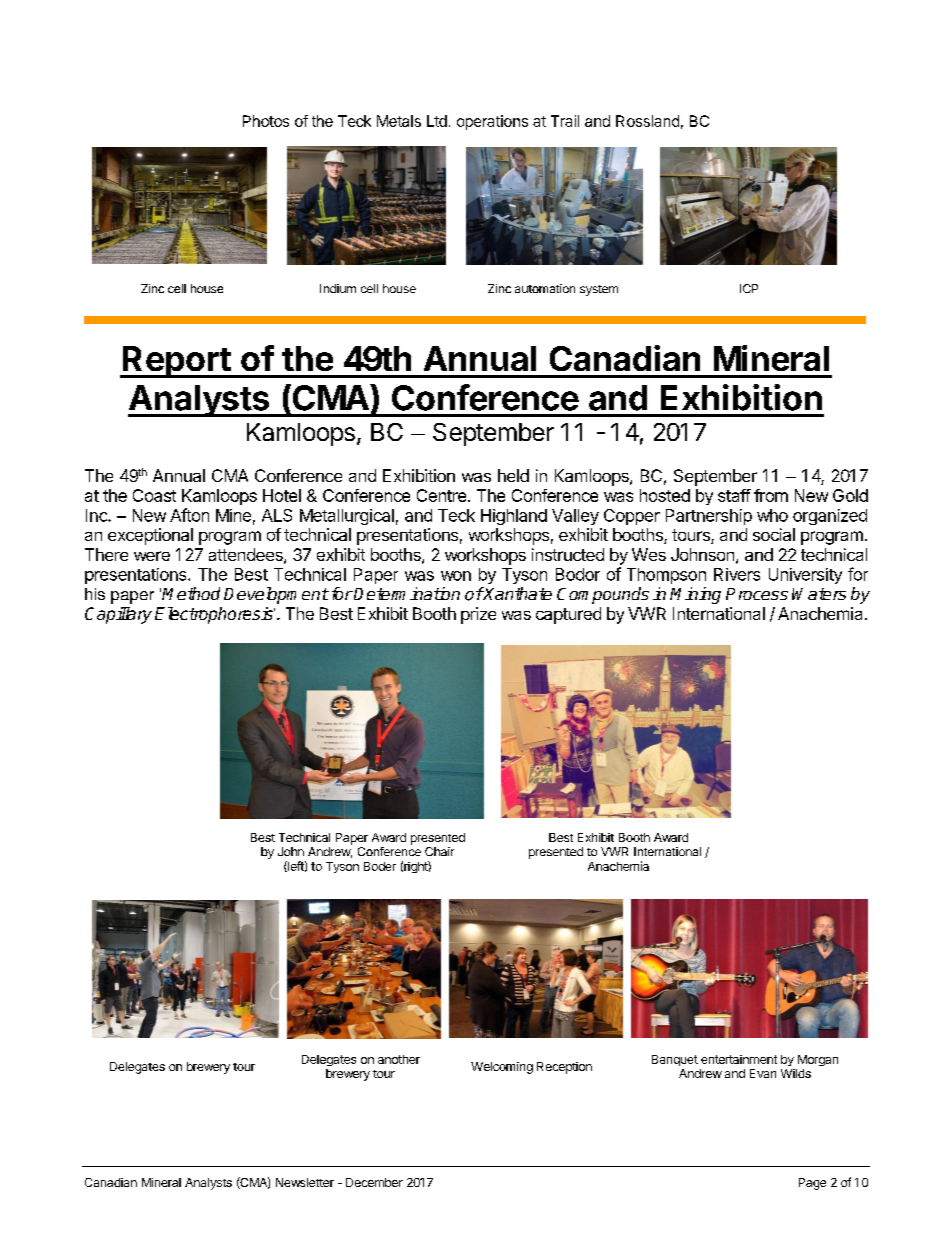 The width and height of the screenshot is (952, 1233). Describe the element at coordinates (305, 1182) in the screenshot. I see `Newsletter` at that location.
